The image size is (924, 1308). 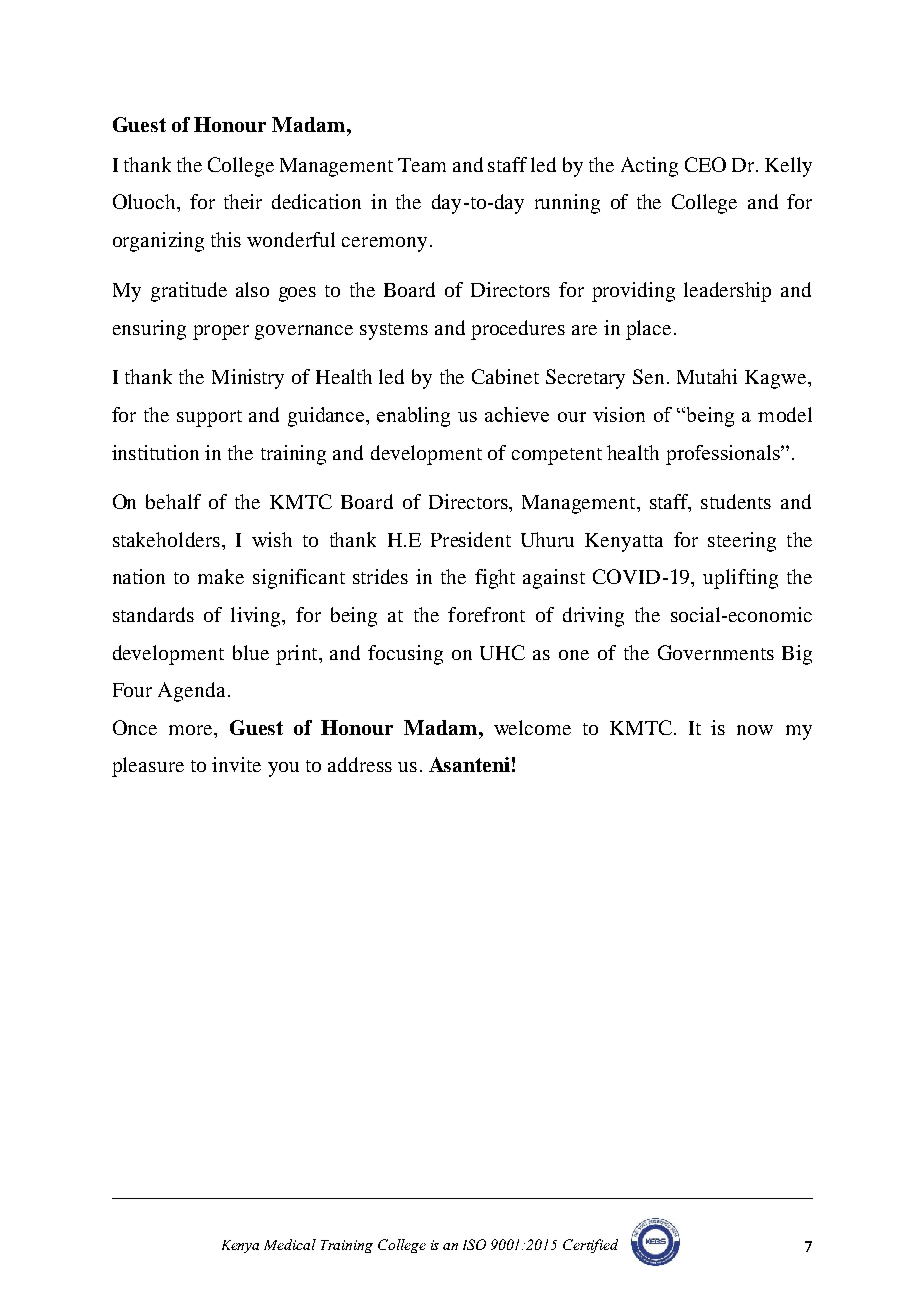 What do you see at coordinates (422, 165) in the page?
I see `Team` at bounding box center [422, 165].
